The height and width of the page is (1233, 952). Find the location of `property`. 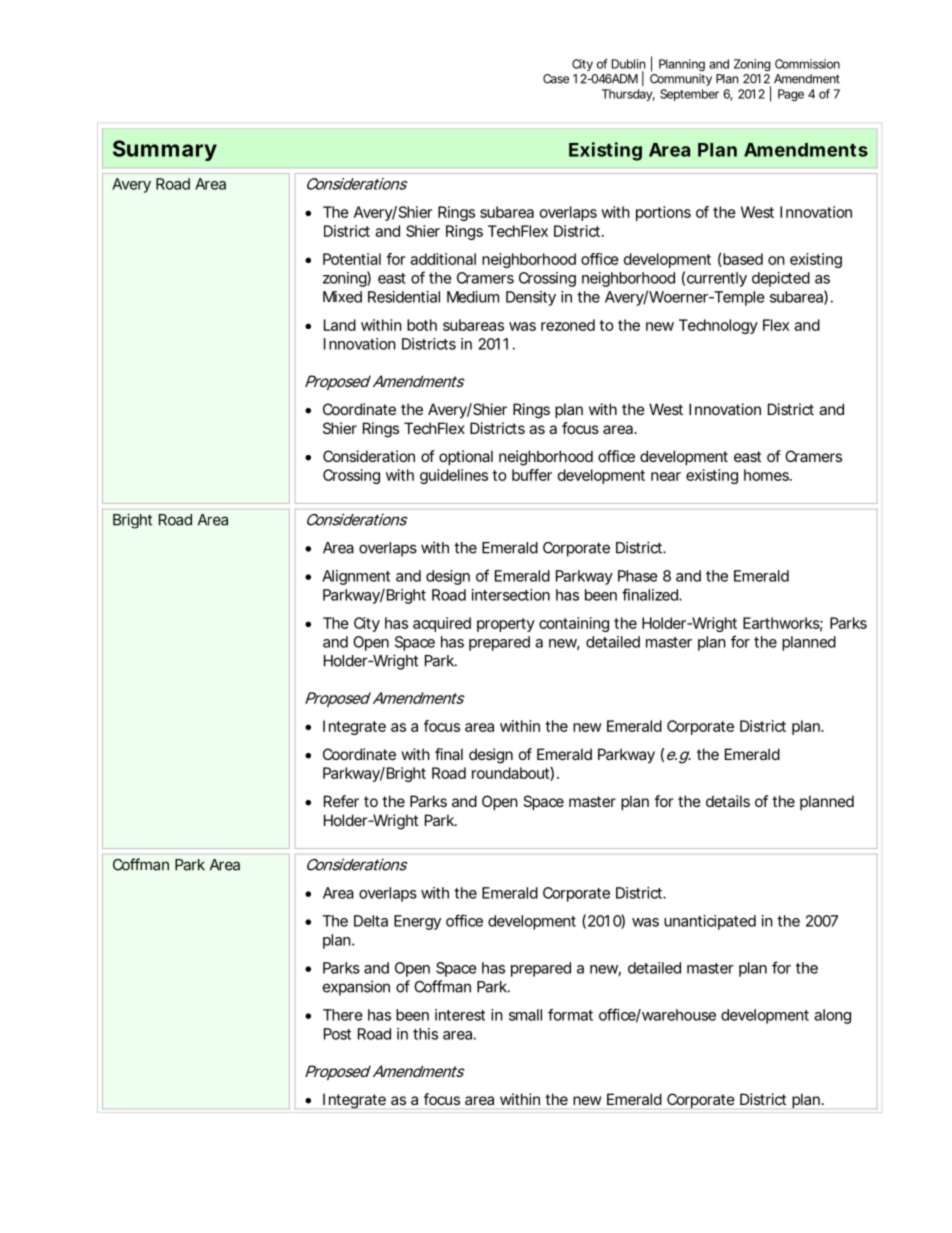

property is located at coordinates (506, 625).
